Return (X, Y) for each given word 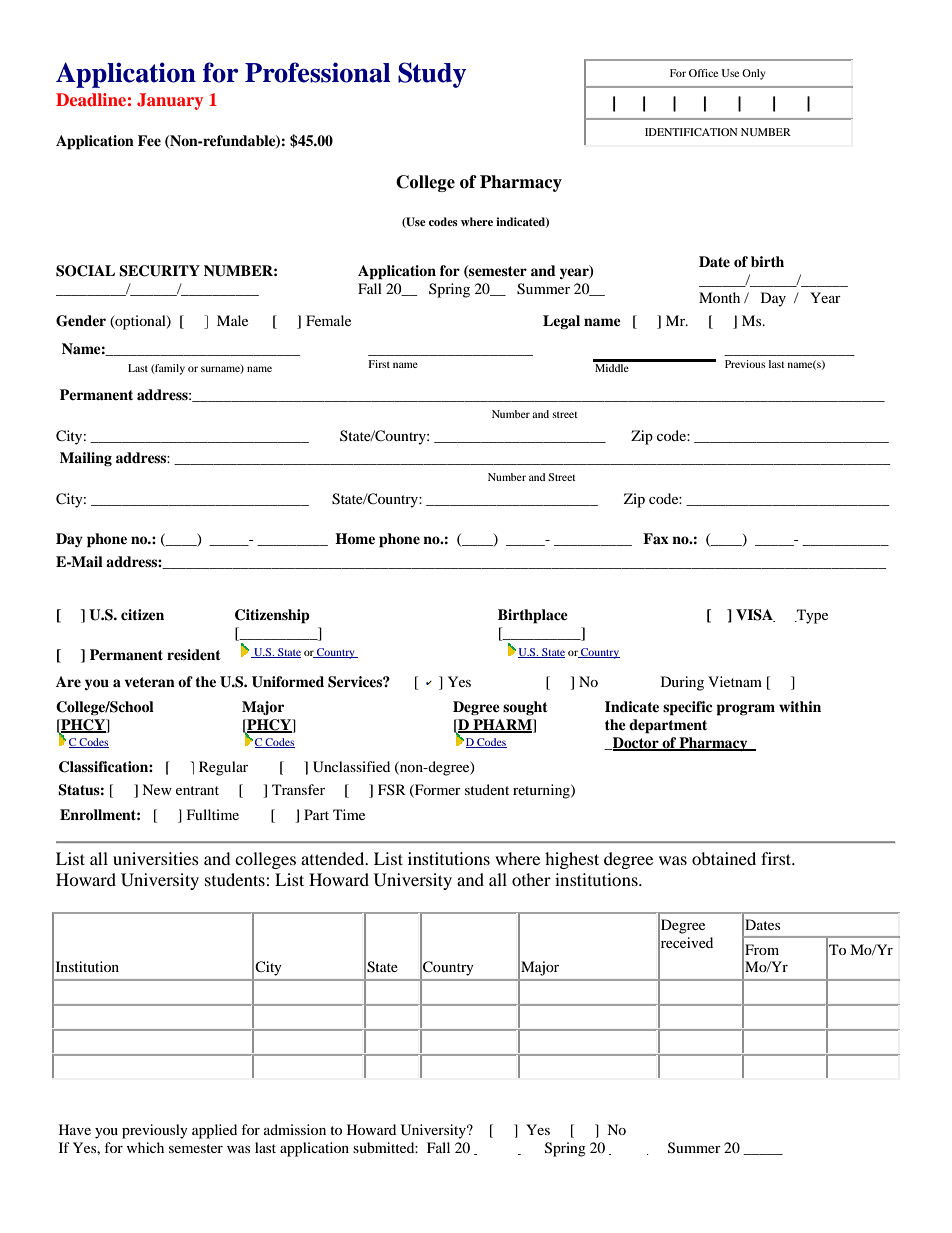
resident (194, 654)
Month (719, 297)
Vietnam (735, 681)
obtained (724, 858)
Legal (561, 322)
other (531, 879)
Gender (81, 321)
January (170, 101)
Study (432, 75)
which (145, 1147)
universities (156, 858)
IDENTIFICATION (691, 132)
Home (355, 538)
